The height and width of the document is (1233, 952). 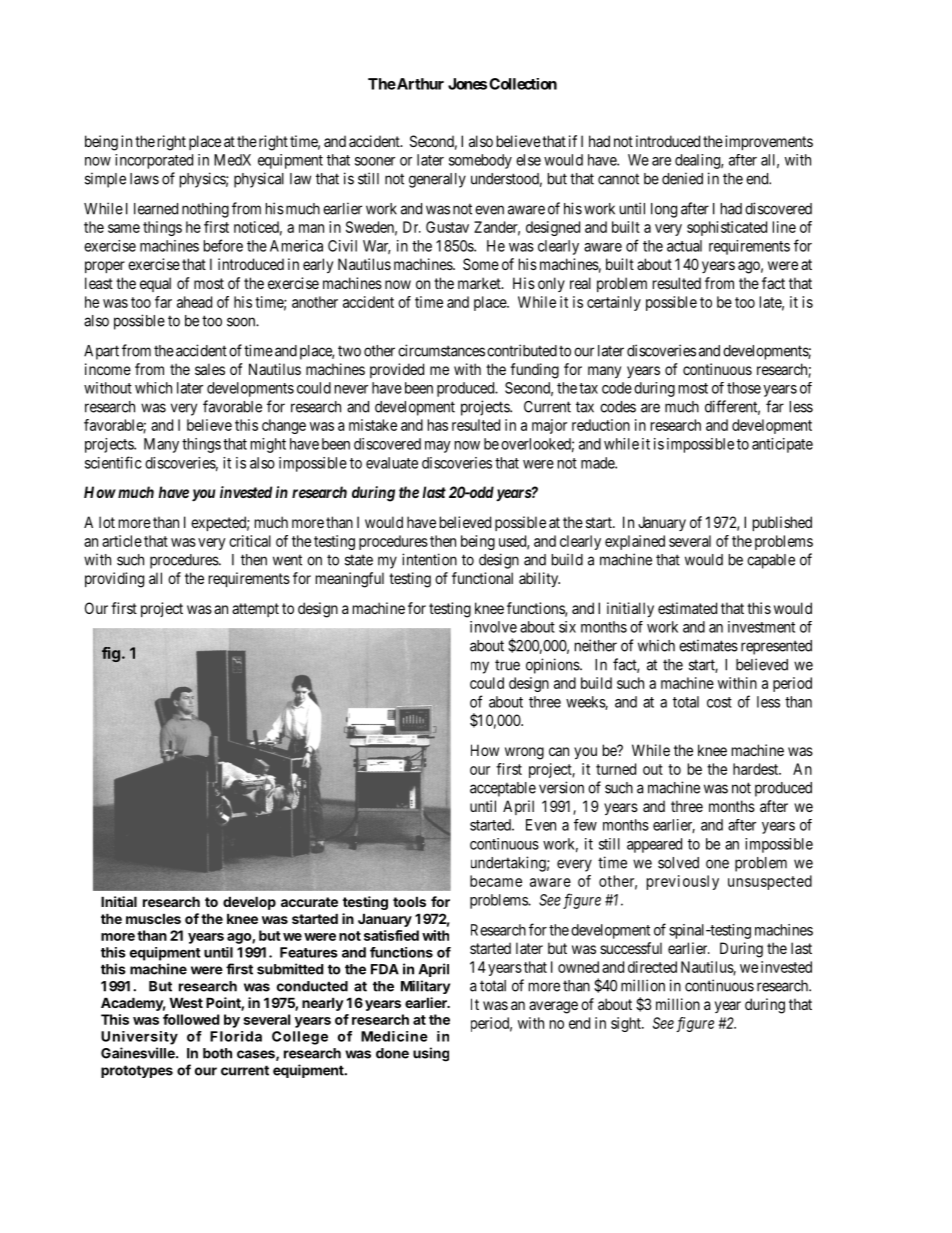 What do you see at coordinates (744, 388) in the document?
I see `those` at bounding box center [744, 388].
